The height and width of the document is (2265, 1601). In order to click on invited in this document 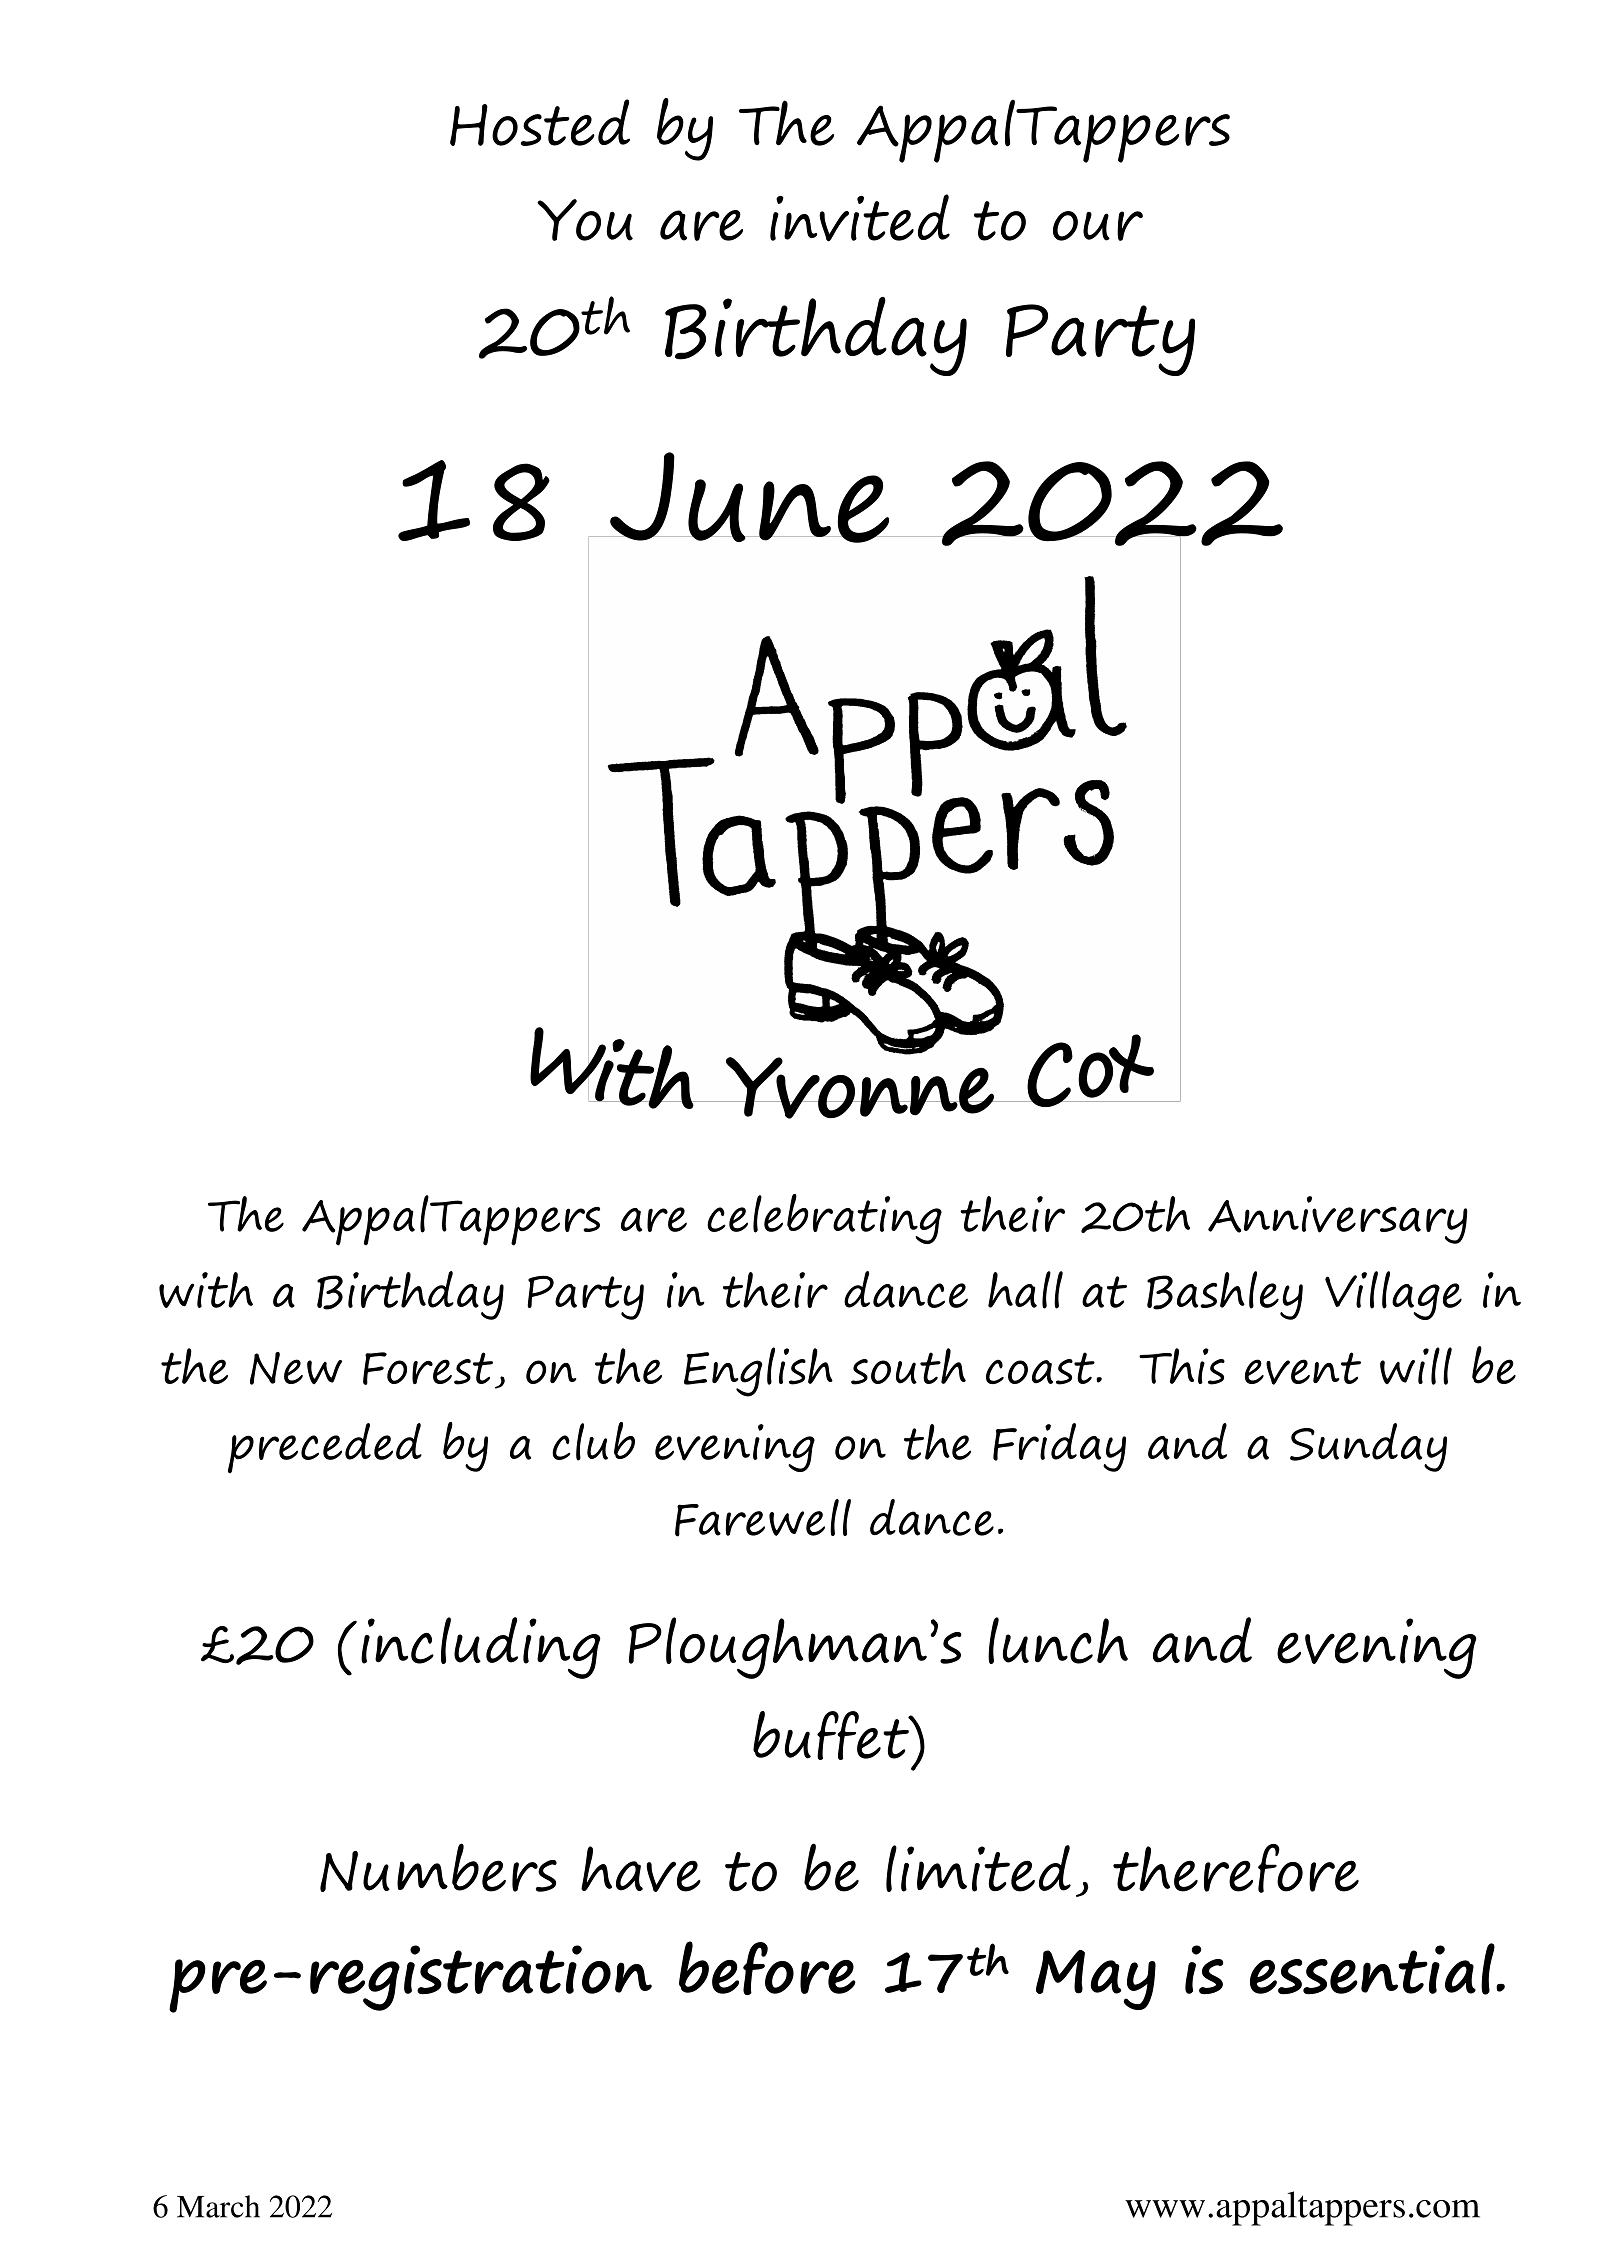, I will do `click(860, 218)`.
